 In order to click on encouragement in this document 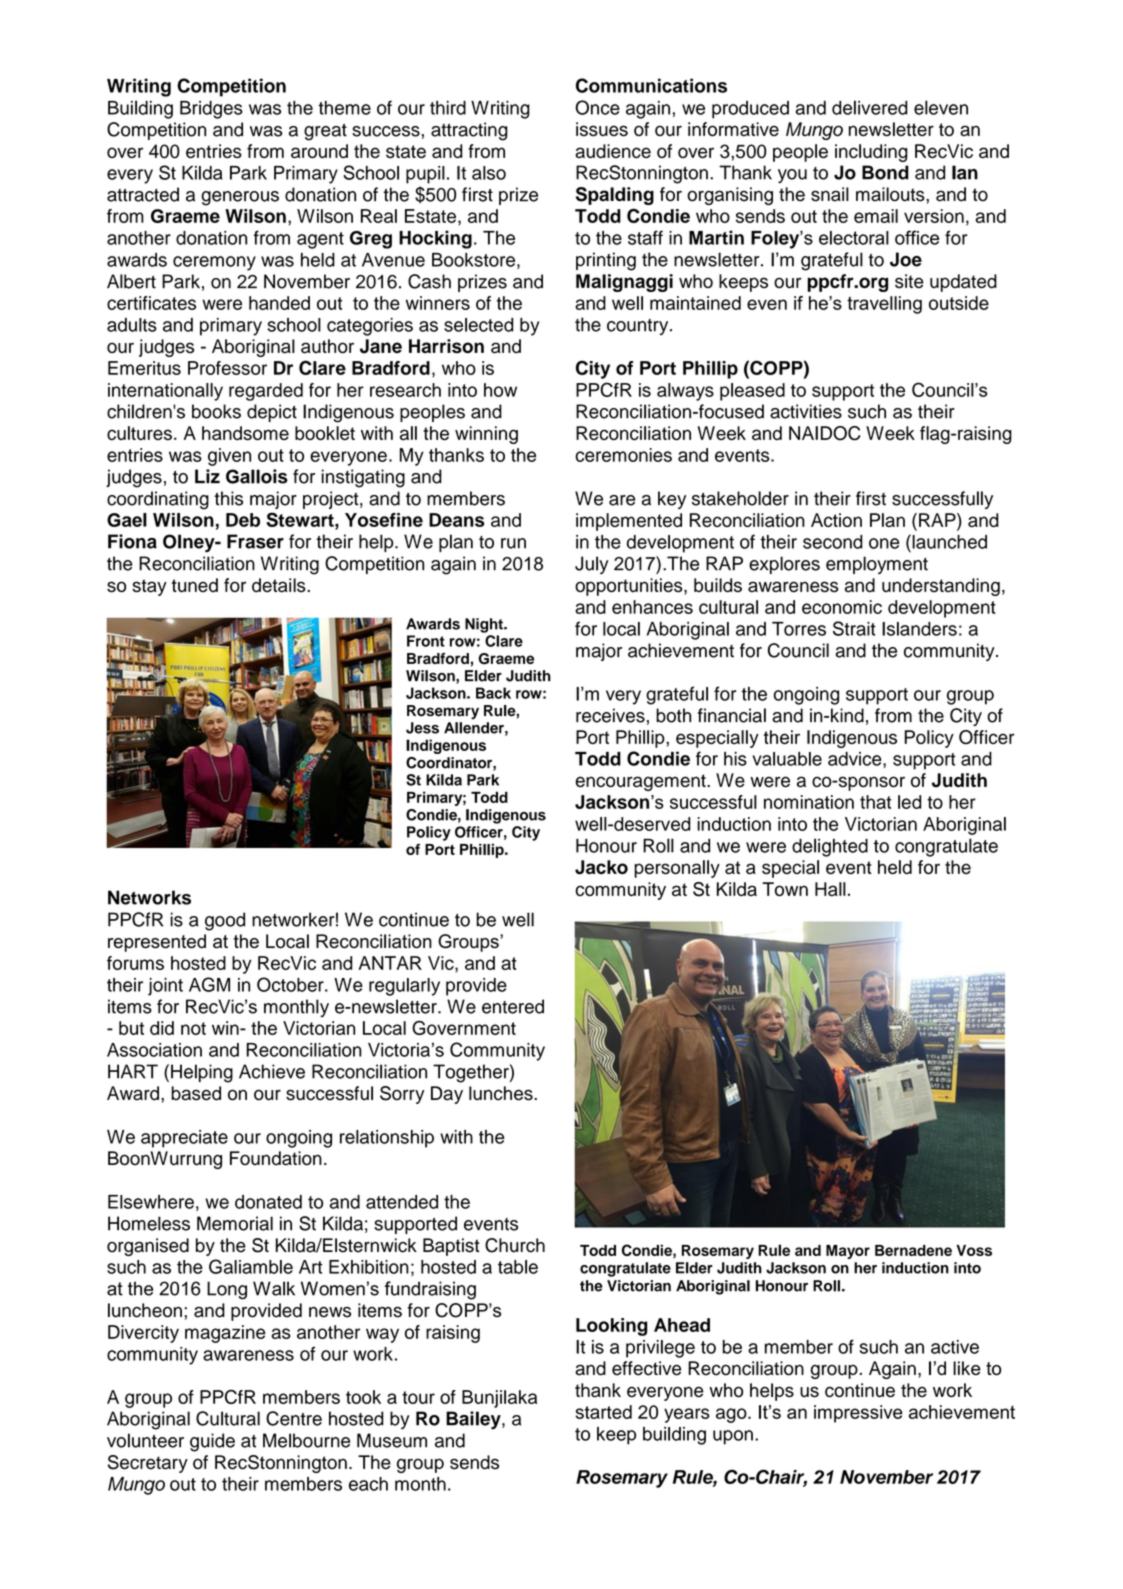, I will do `click(641, 782)`.
